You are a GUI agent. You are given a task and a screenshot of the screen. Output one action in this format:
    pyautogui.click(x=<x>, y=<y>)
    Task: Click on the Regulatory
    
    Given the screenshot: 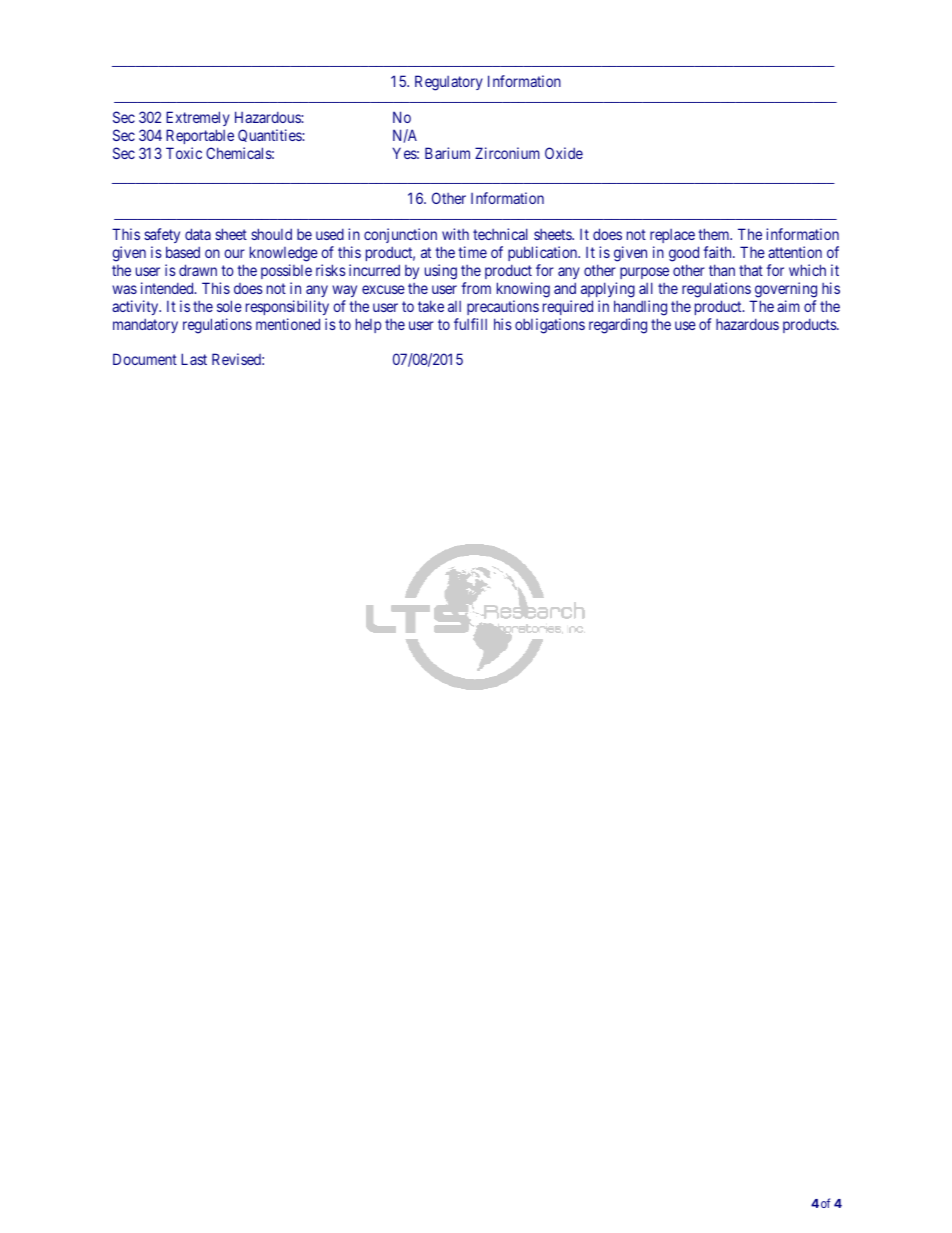 What is the action you would take?
    pyautogui.click(x=449, y=83)
